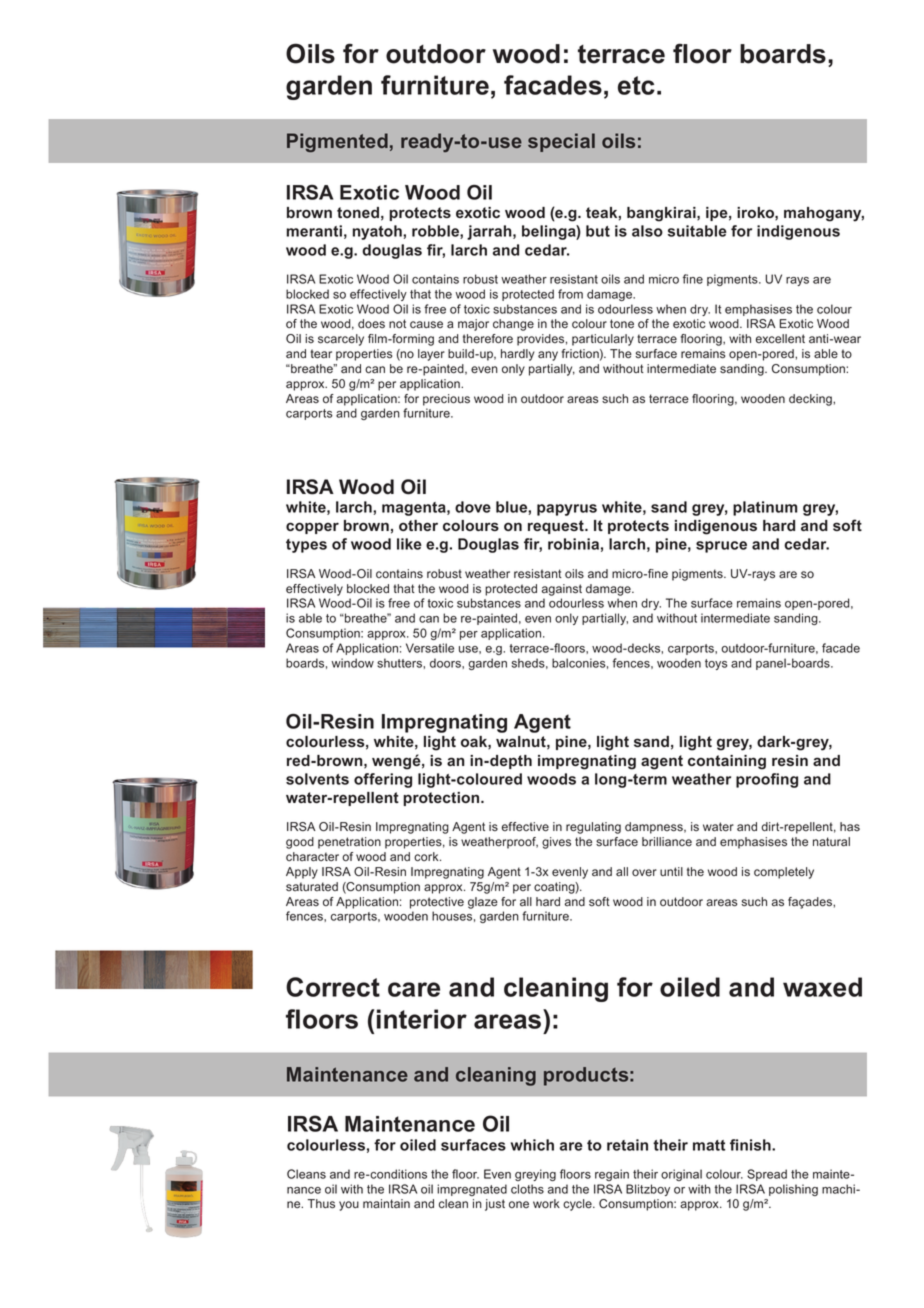  Describe the element at coordinates (636, 85) in the screenshot. I see `etc` at that location.
